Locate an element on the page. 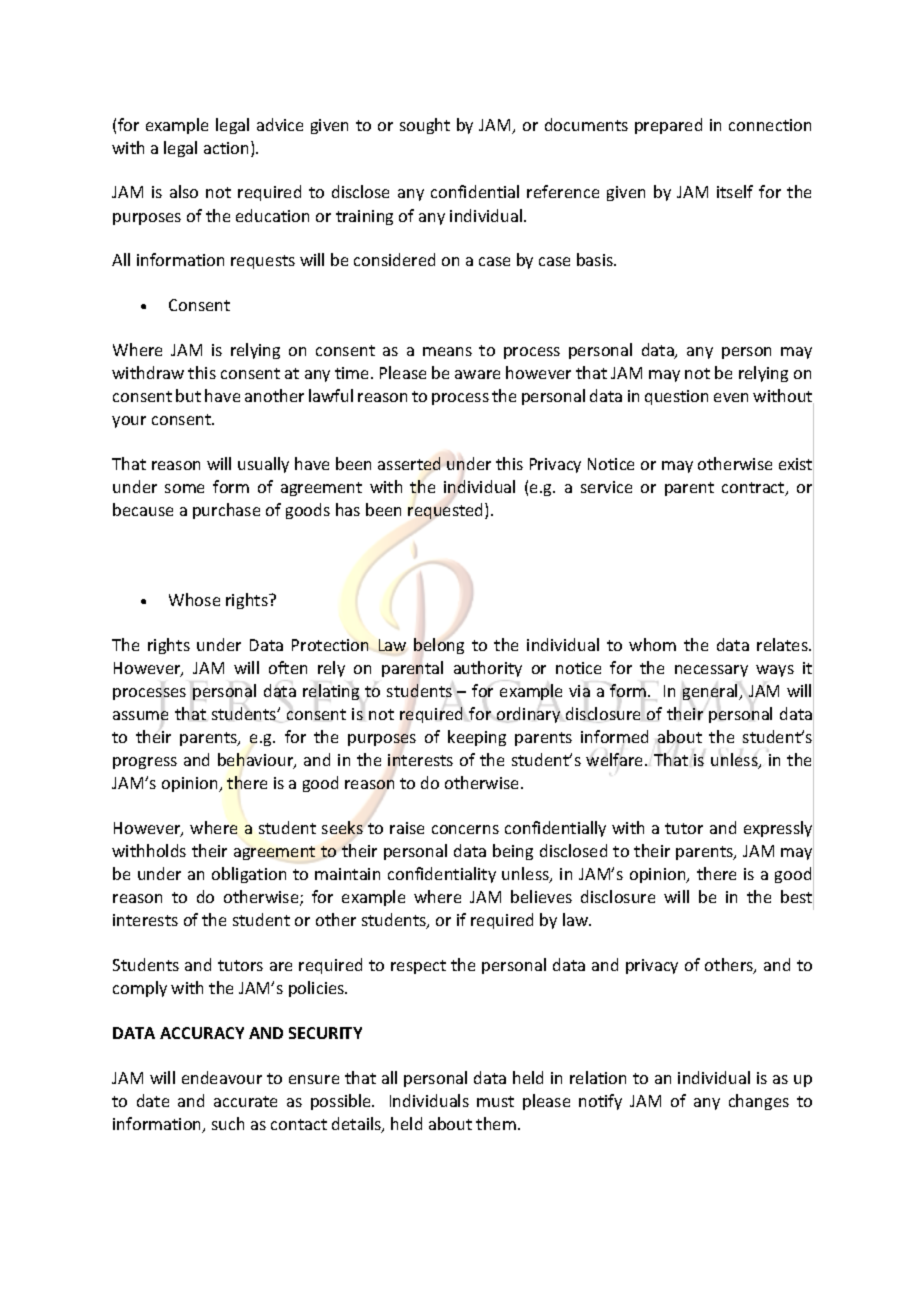 The width and height of the image is (924, 1308). sought is located at coordinates (425, 126).
